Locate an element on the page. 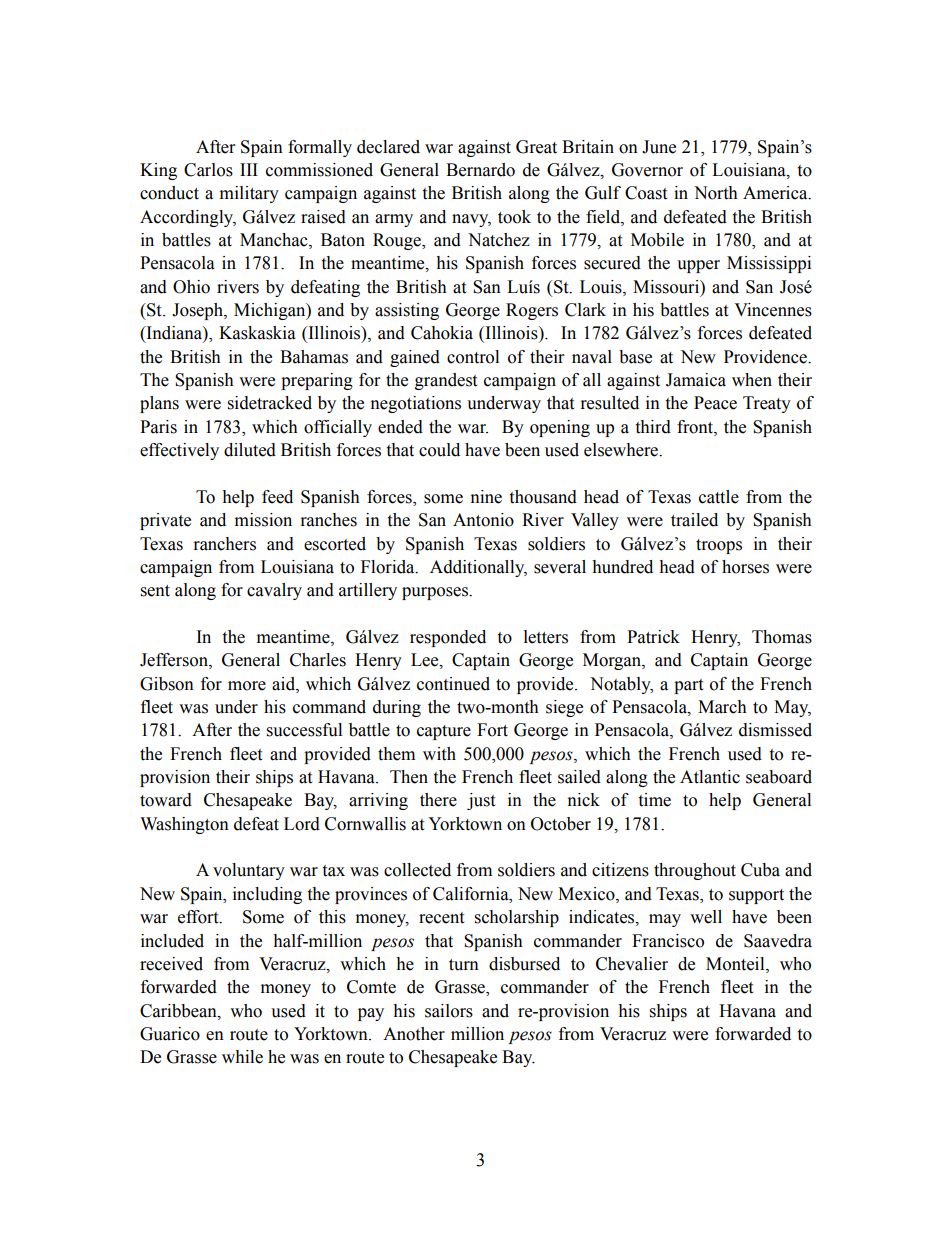 The height and width of the document is (1233, 952). Chevalier is located at coordinates (632, 964).
